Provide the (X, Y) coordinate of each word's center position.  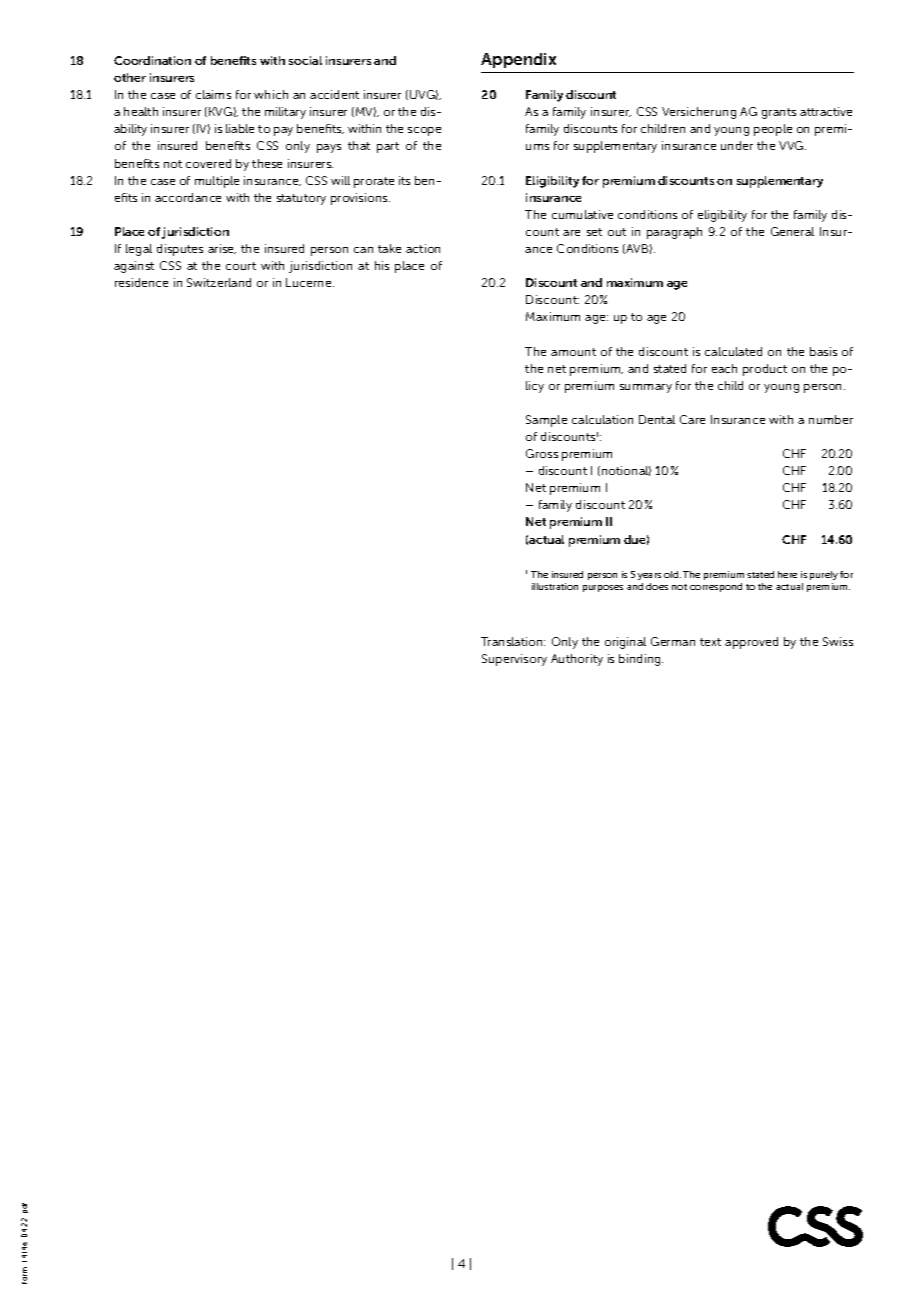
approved (751, 643)
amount (573, 352)
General (792, 231)
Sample (546, 421)
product (765, 370)
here (787, 574)
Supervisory (514, 660)
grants (779, 113)
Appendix (518, 60)
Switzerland (219, 282)
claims (213, 94)
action (423, 248)
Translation (513, 641)
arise (222, 249)
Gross (542, 453)
